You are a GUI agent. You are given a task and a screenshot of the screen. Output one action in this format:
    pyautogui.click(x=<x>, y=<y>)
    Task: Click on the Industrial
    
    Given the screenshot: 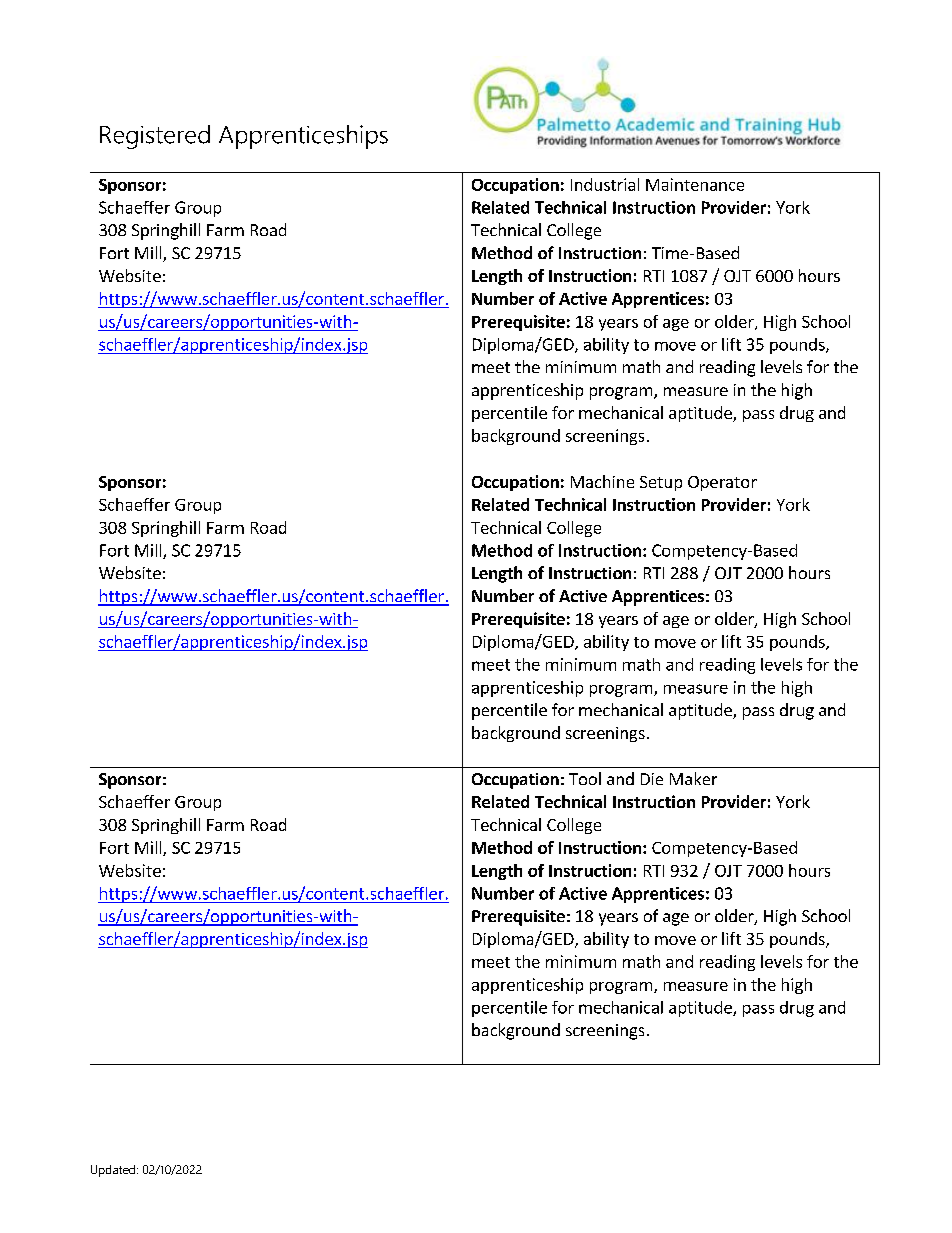 What is the action you would take?
    pyautogui.click(x=605, y=184)
